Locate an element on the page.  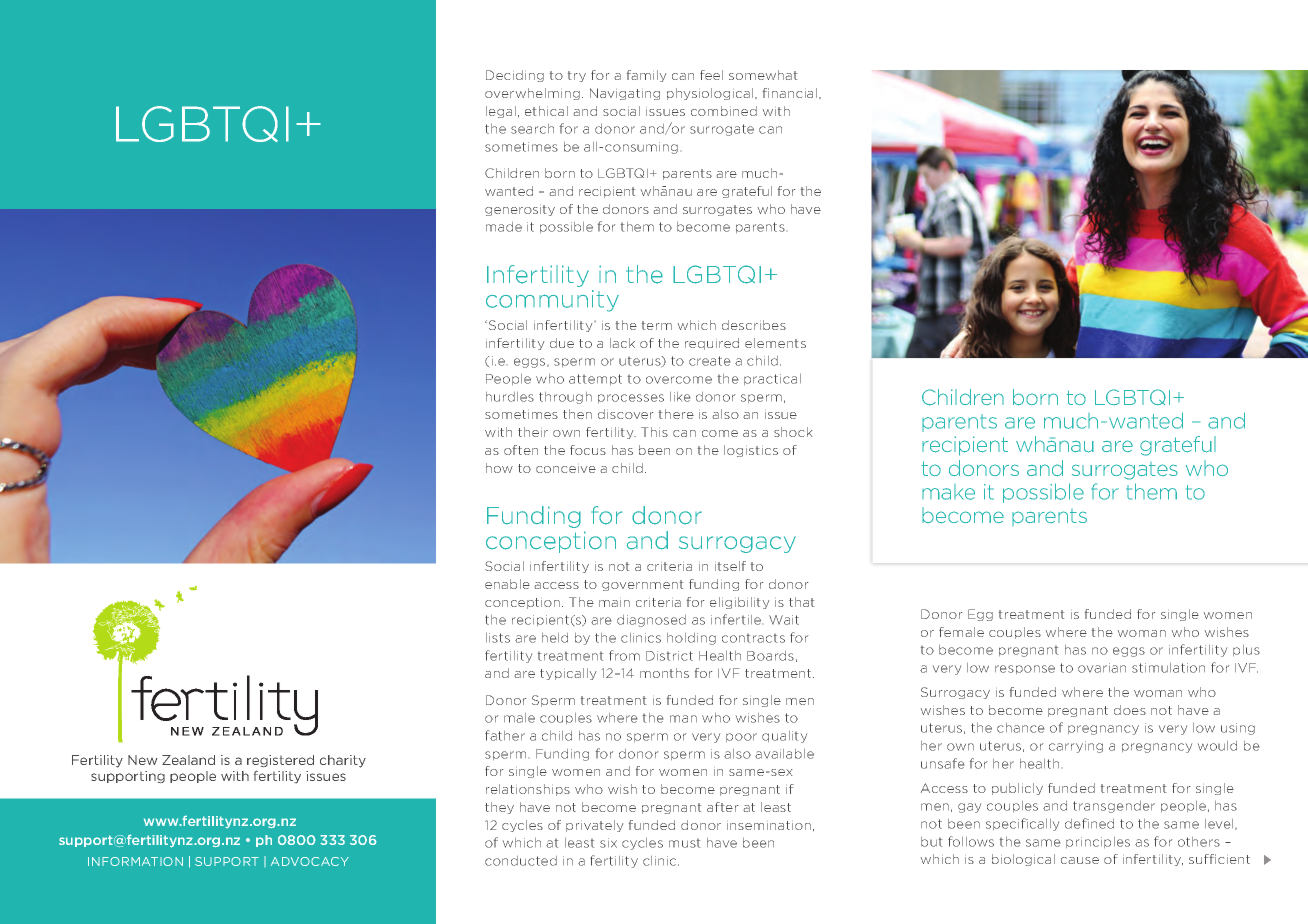
financial is located at coordinates (790, 93).
